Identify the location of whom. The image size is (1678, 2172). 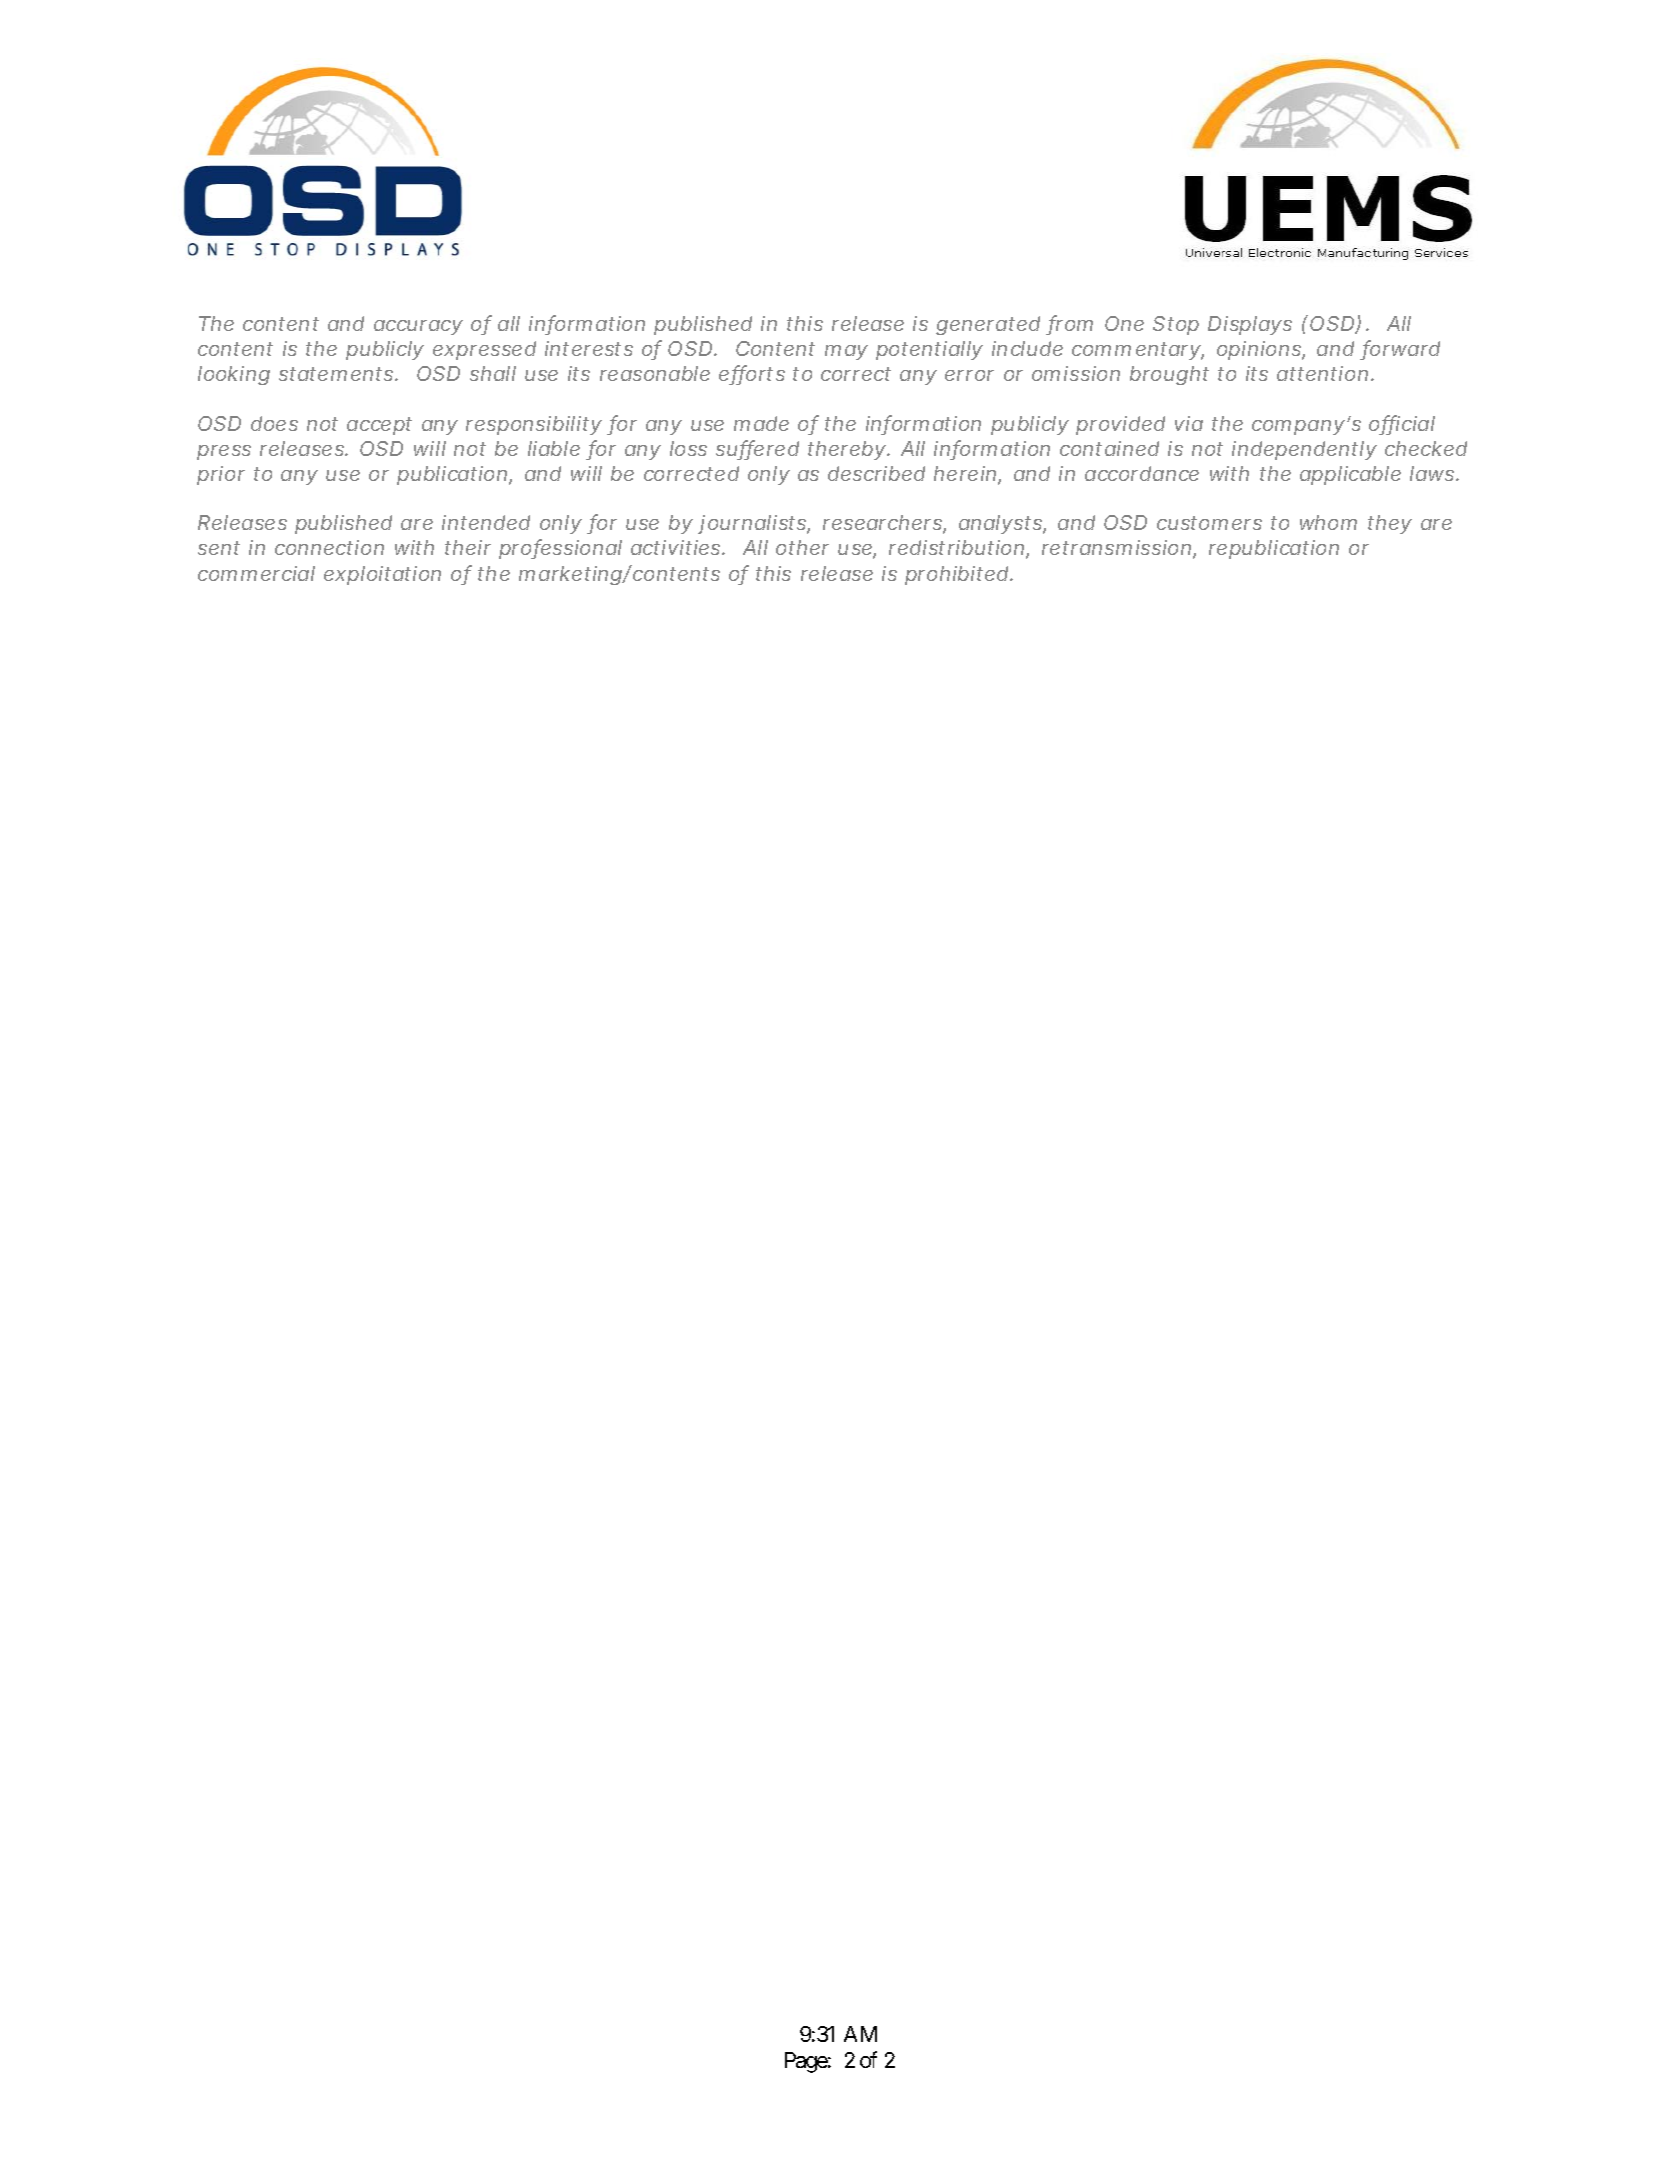
(1328, 522).
